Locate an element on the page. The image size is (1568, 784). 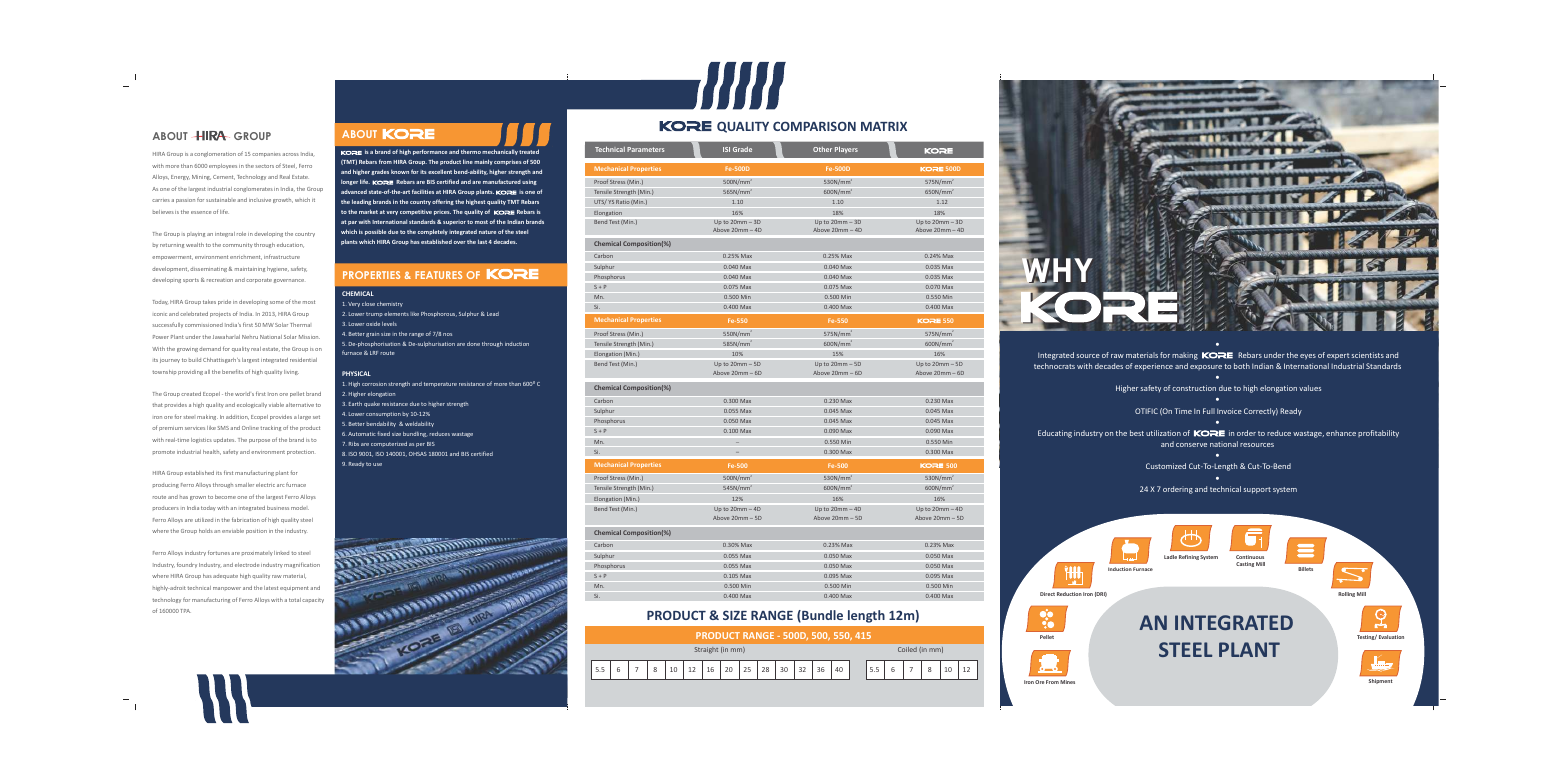
Educating is located at coordinates (1055, 434).
